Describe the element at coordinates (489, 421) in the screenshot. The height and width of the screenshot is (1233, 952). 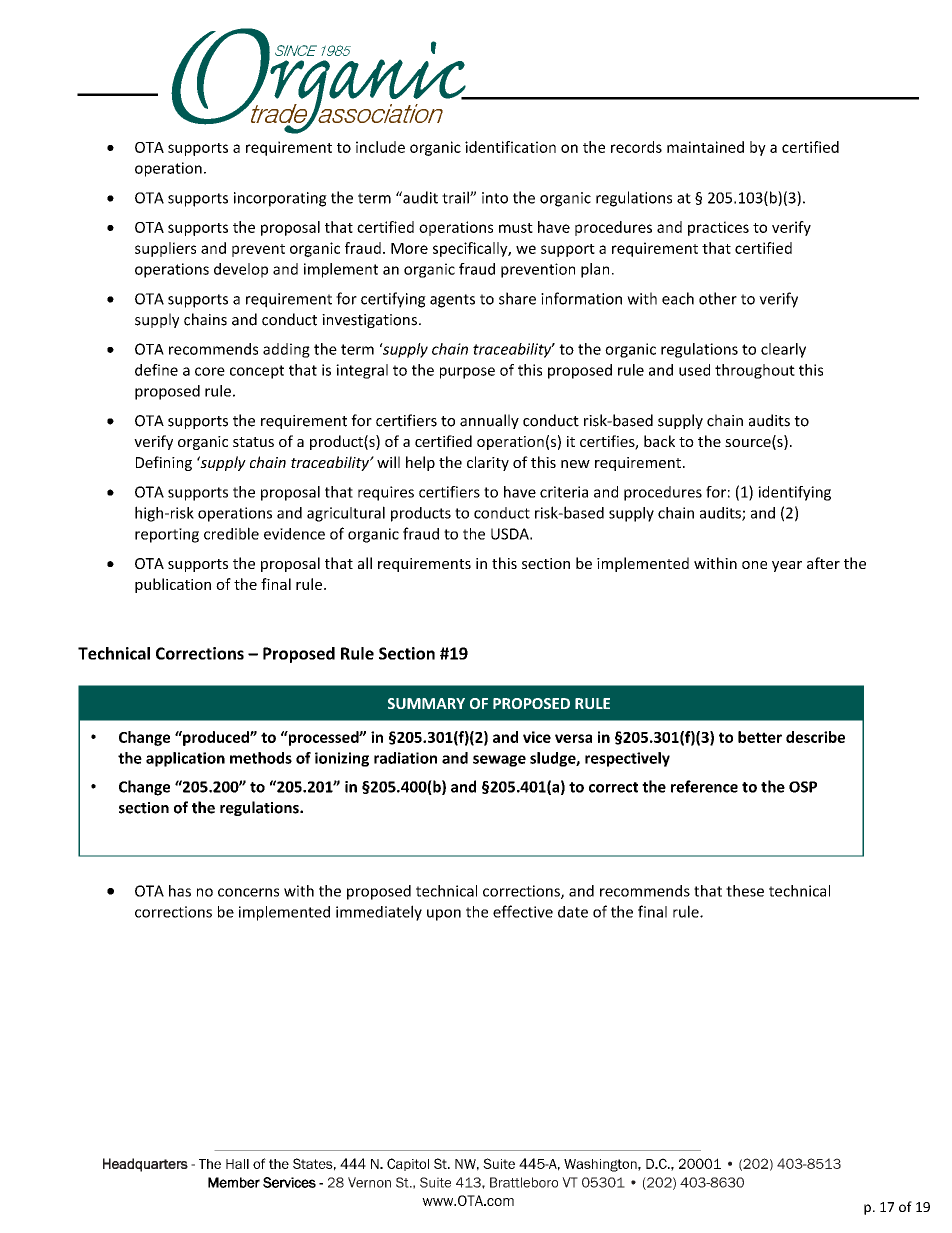
I see `annually` at that location.
